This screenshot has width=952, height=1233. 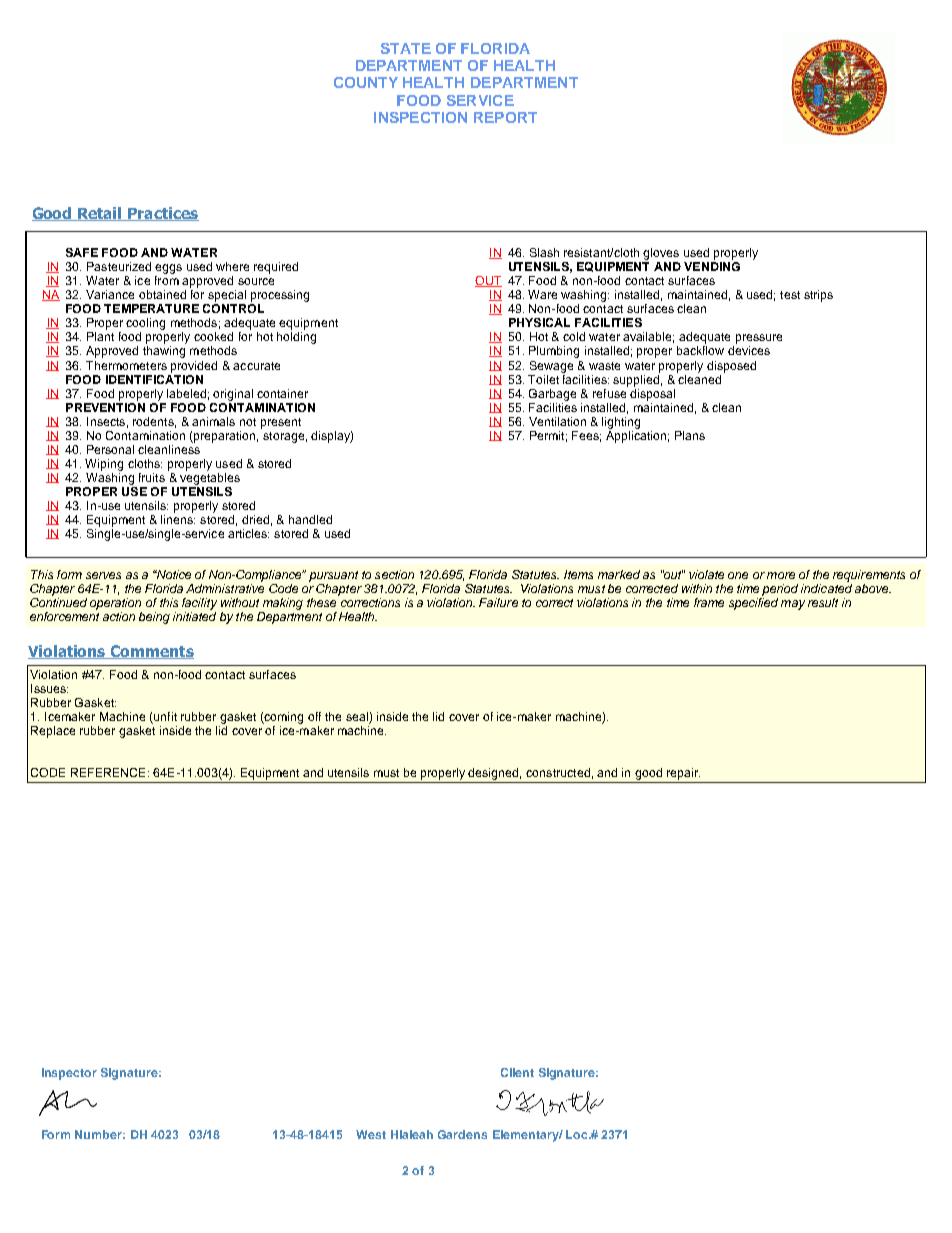 I want to click on Gardens, so click(x=462, y=1134).
